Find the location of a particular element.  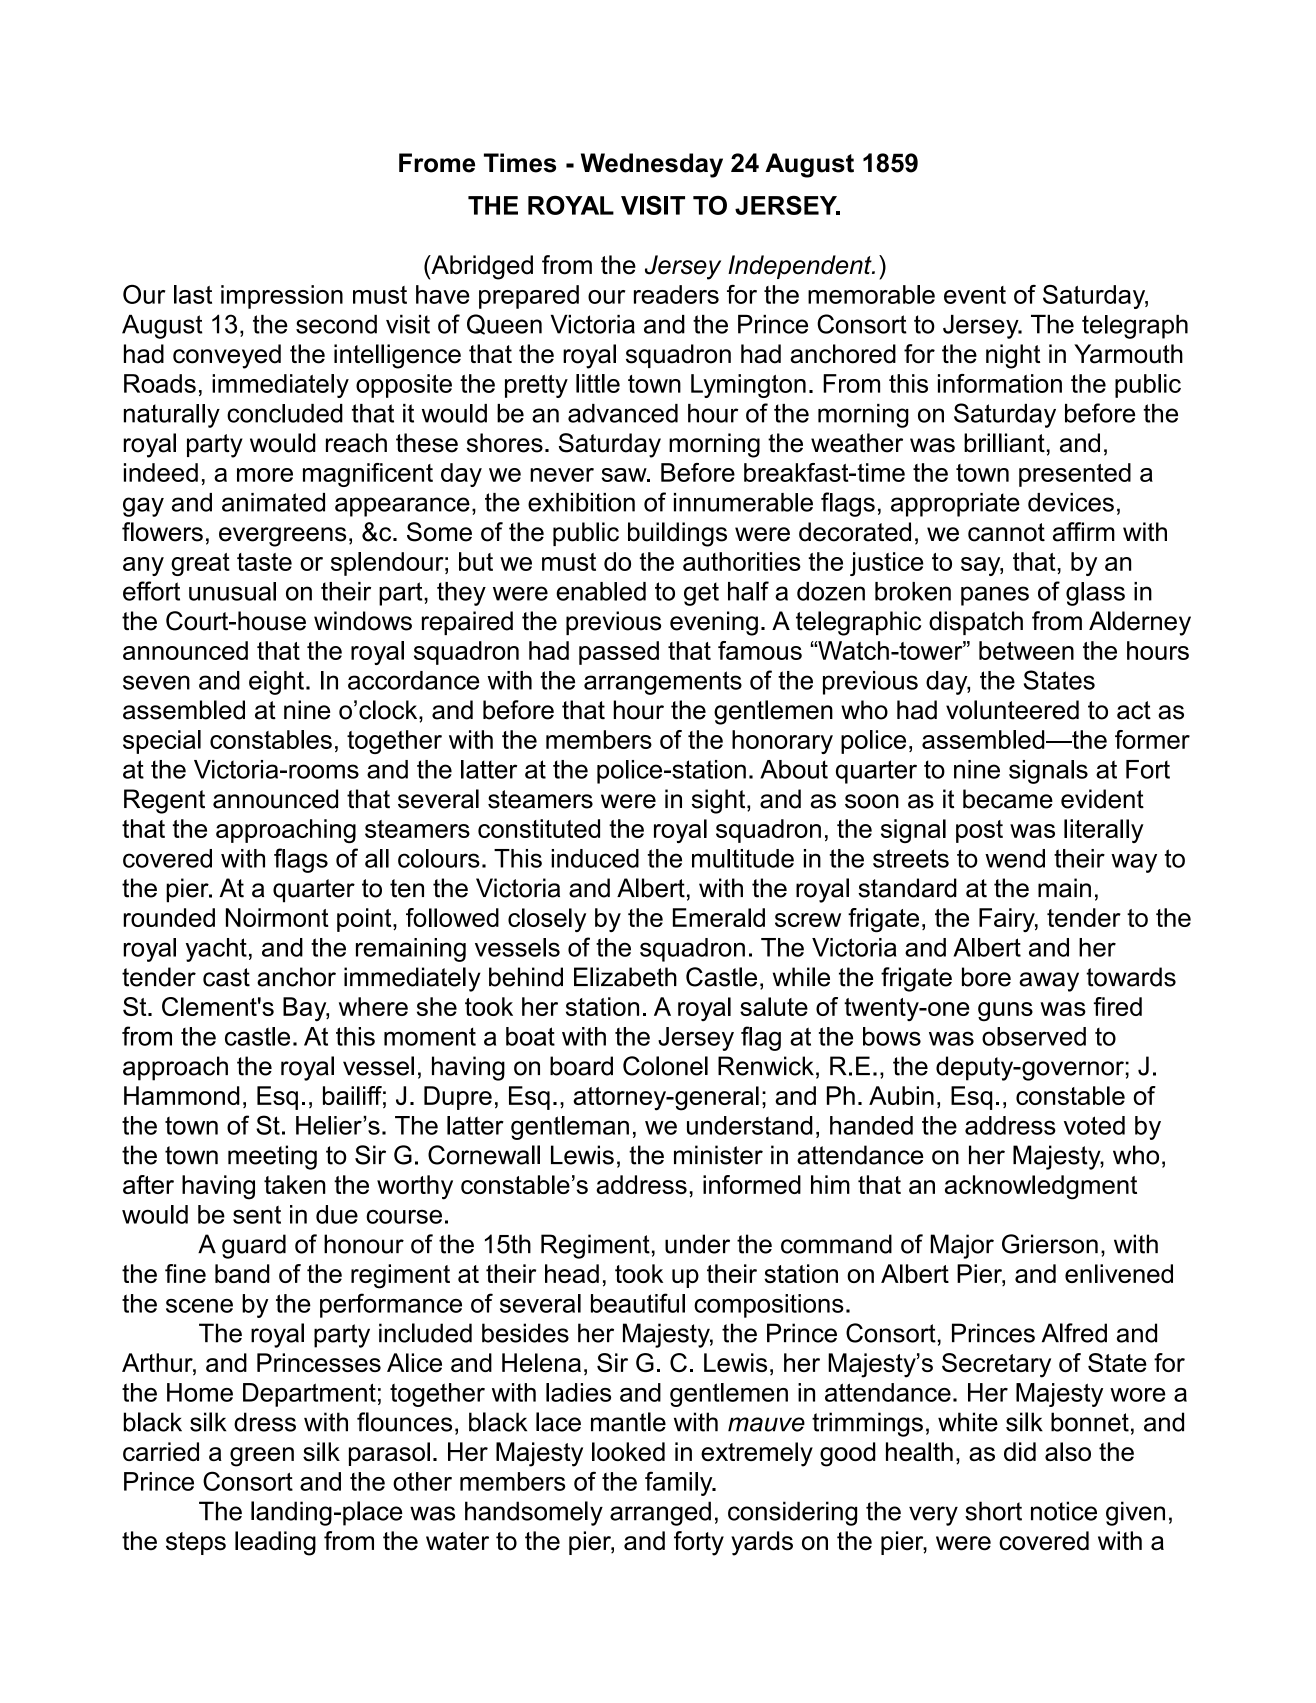

eight is located at coordinates (276, 683).
